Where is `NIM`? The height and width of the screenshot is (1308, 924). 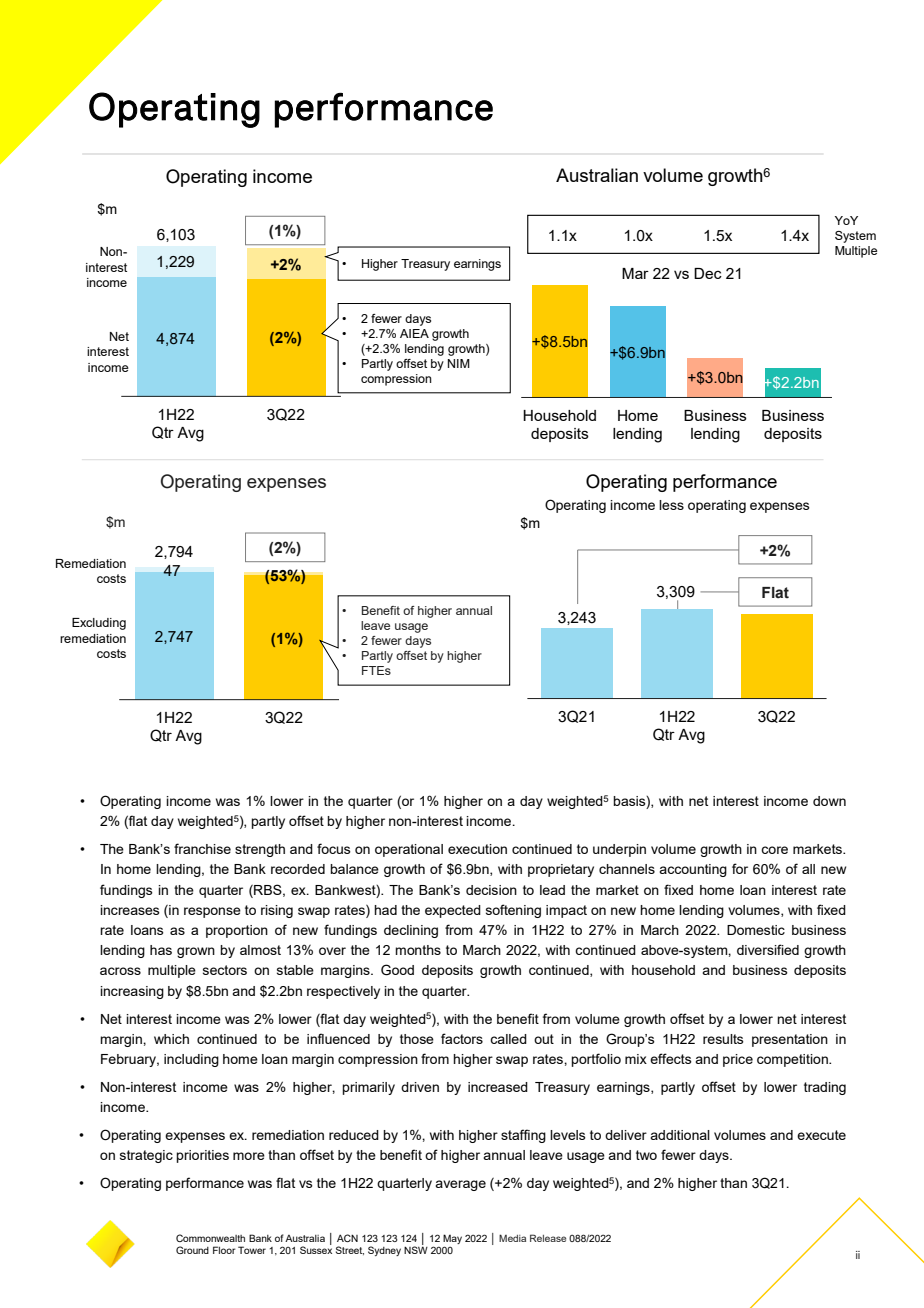
NIM is located at coordinates (459, 363).
